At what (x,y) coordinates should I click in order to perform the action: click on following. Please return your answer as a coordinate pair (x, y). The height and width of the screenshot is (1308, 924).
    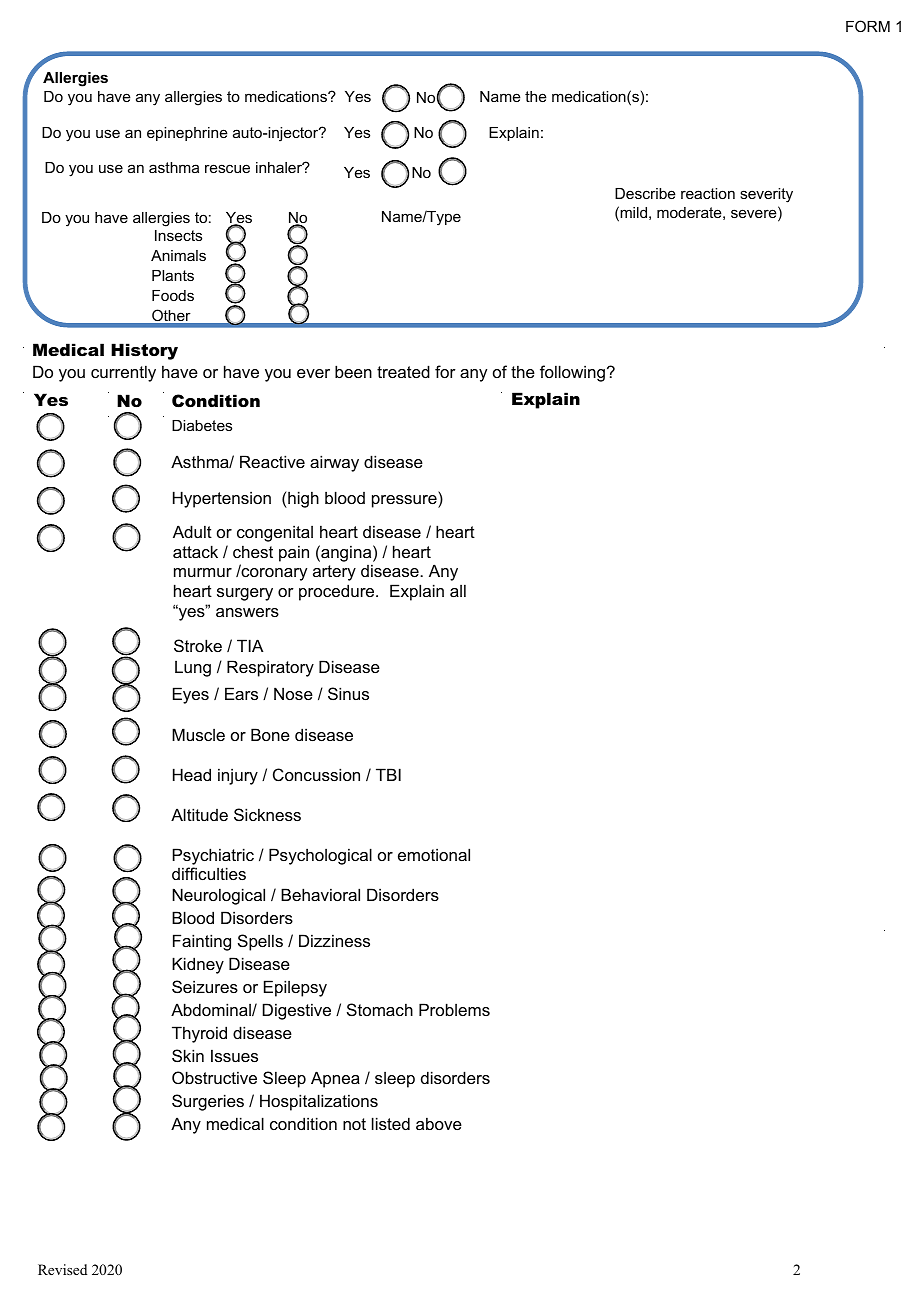
    Looking at the image, I should click on (572, 373).
